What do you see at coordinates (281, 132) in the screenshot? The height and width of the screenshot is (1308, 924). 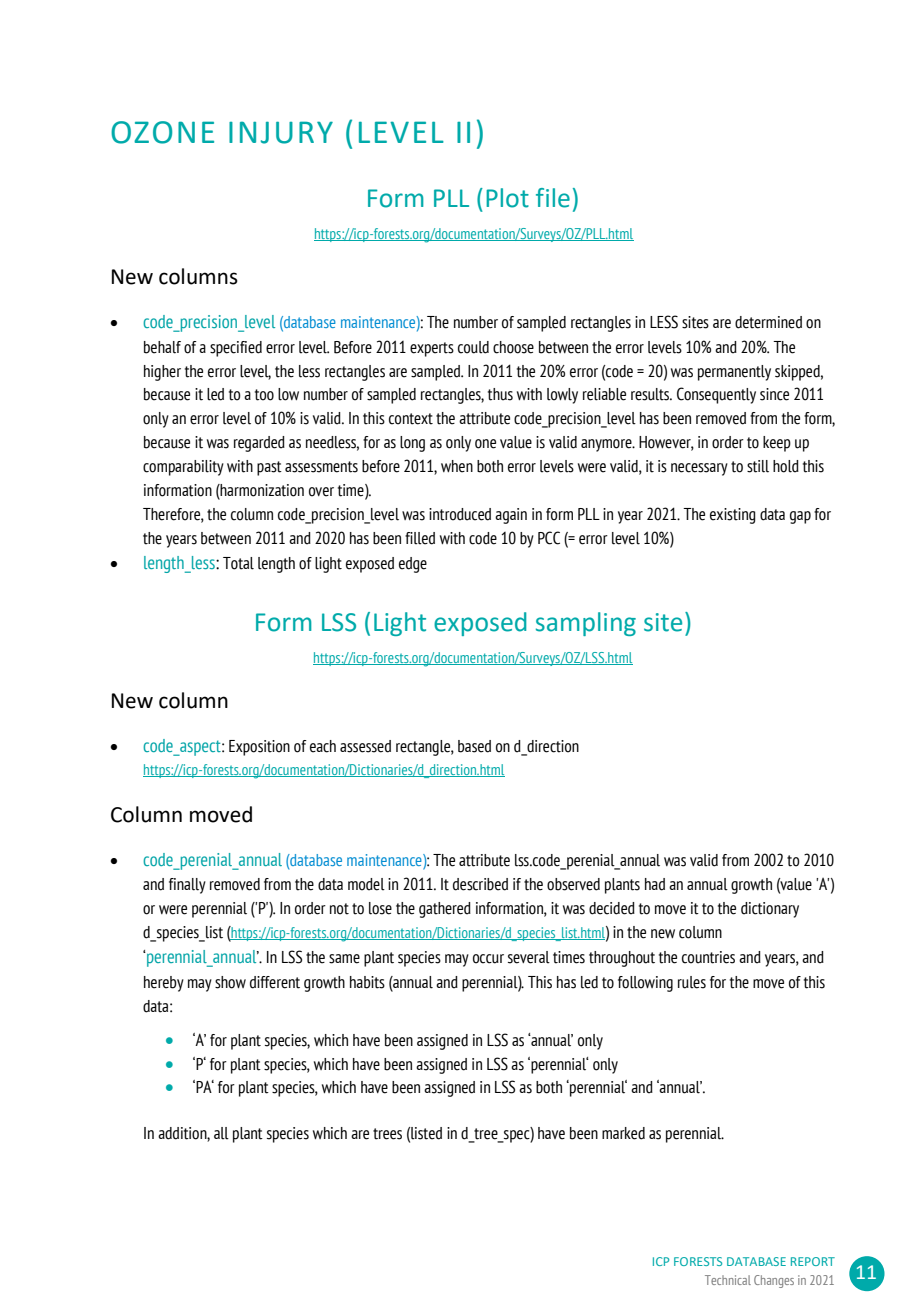 I see `INJURY` at bounding box center [281, 132].
